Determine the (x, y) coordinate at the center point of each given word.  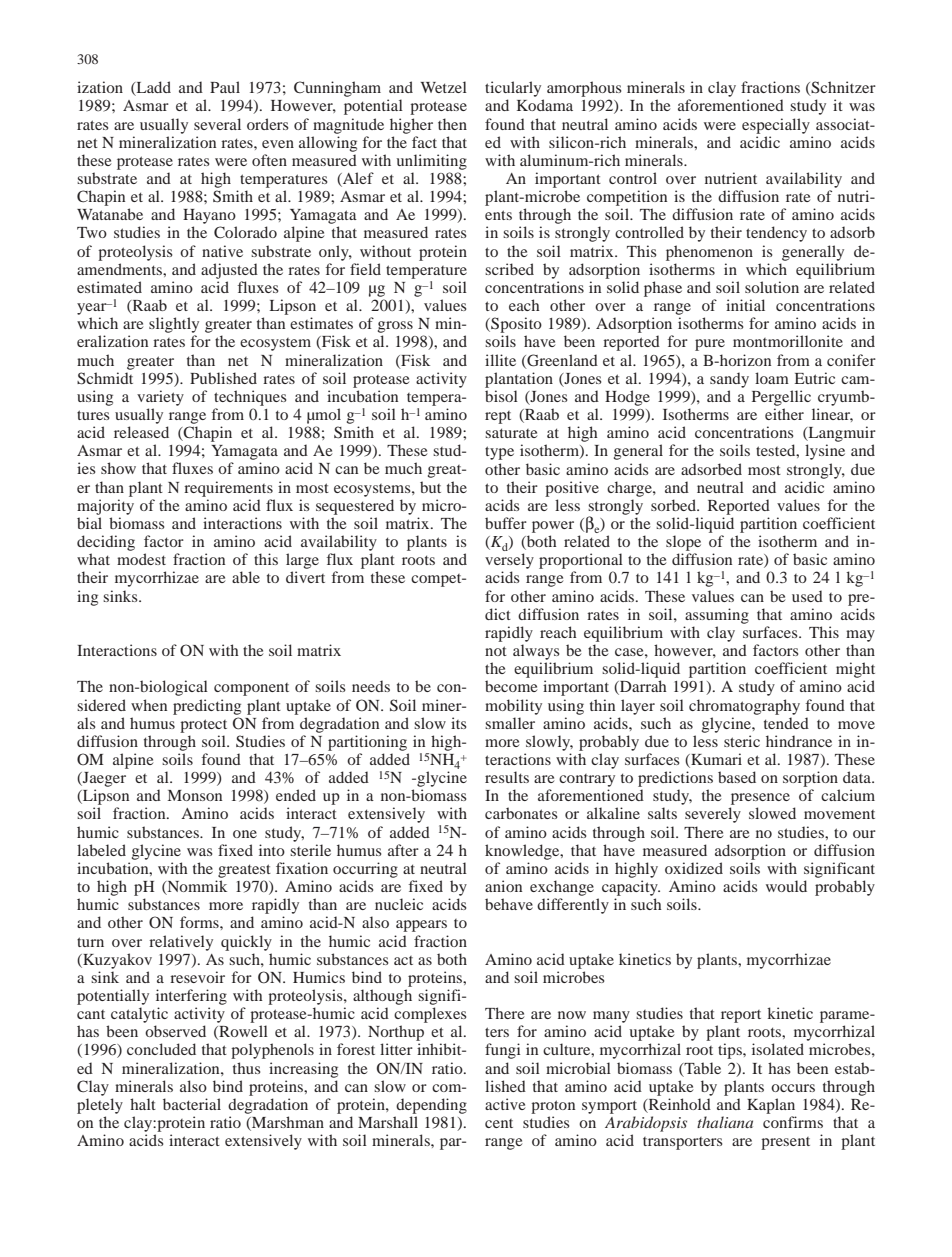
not (496, 651)
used (807, 596)
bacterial (192, 1104)
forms (200, 922)
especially (776, 126)
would (786, 886)
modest (141, 559)
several (217, 124)
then (452, 124)
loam (772, 378)
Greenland (561, 361)
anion (503, 886)
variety (160, 398)
